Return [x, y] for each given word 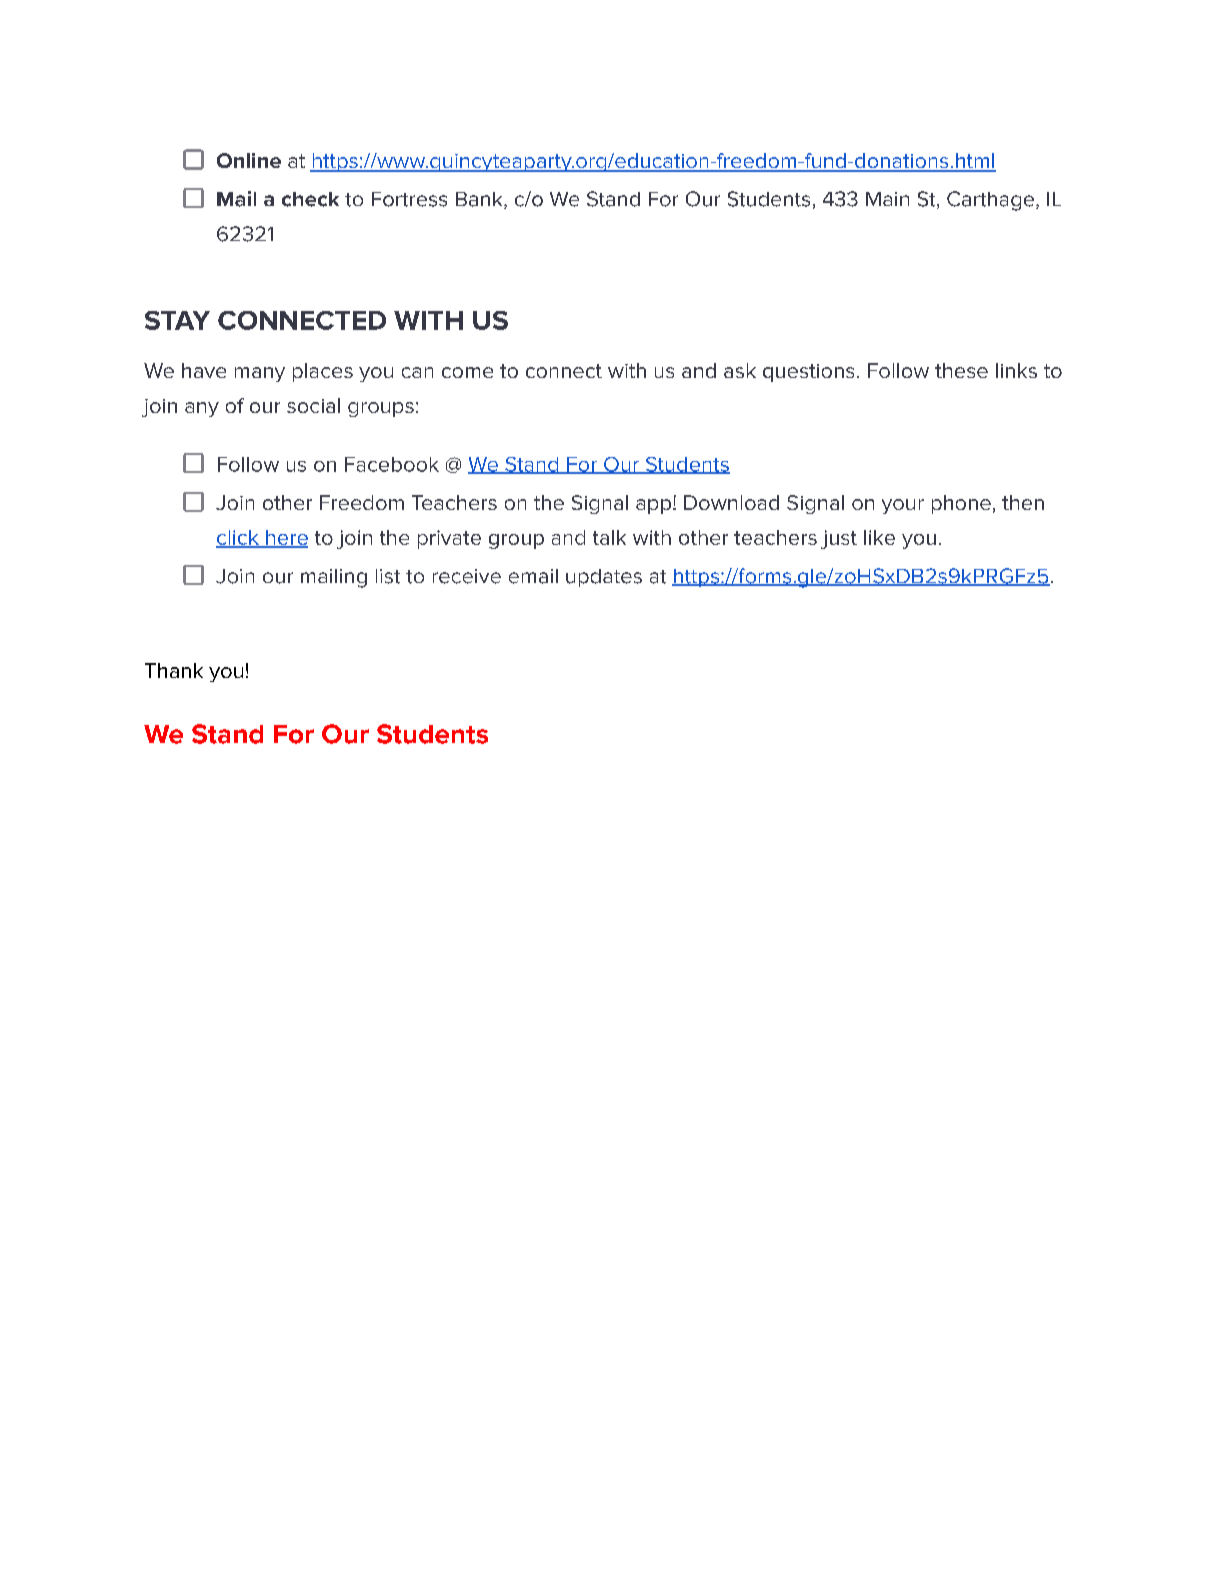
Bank [480, 200]
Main [887, 199]
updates [604, 578]
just [839, 539]
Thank [174, 670]
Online [249, 160]
